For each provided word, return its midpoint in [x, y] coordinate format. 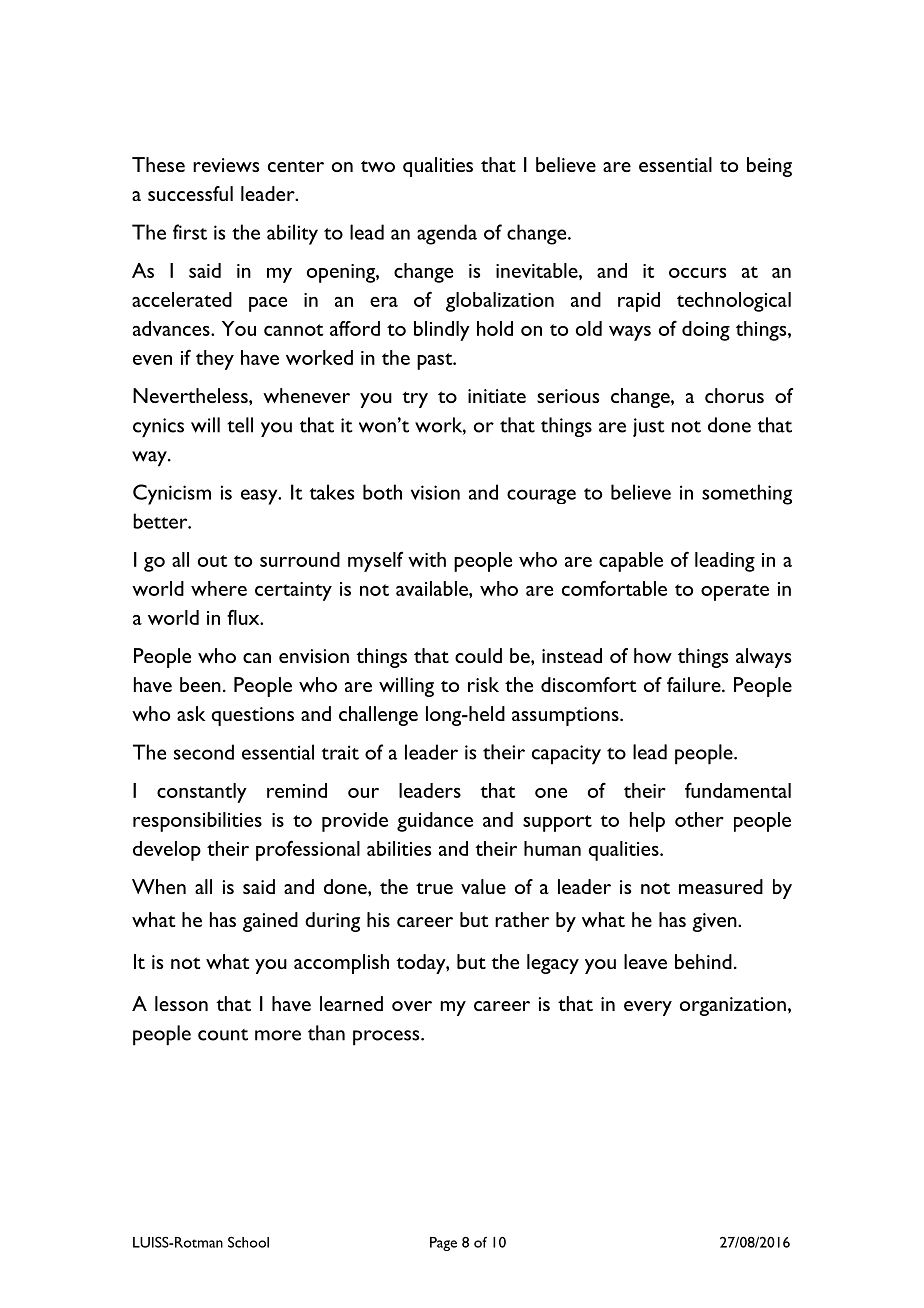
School [248, 1242]
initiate [497, 396]
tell [240, 425]
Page [443, 1244]
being [769, 167]
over [412, 1006]
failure [695, 684]
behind [703, 961]
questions [252, 716]
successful [190, 193]
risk [483, 684]
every [648, 1008]
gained [270, 922]
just [649, 427]
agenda [447, 234]
